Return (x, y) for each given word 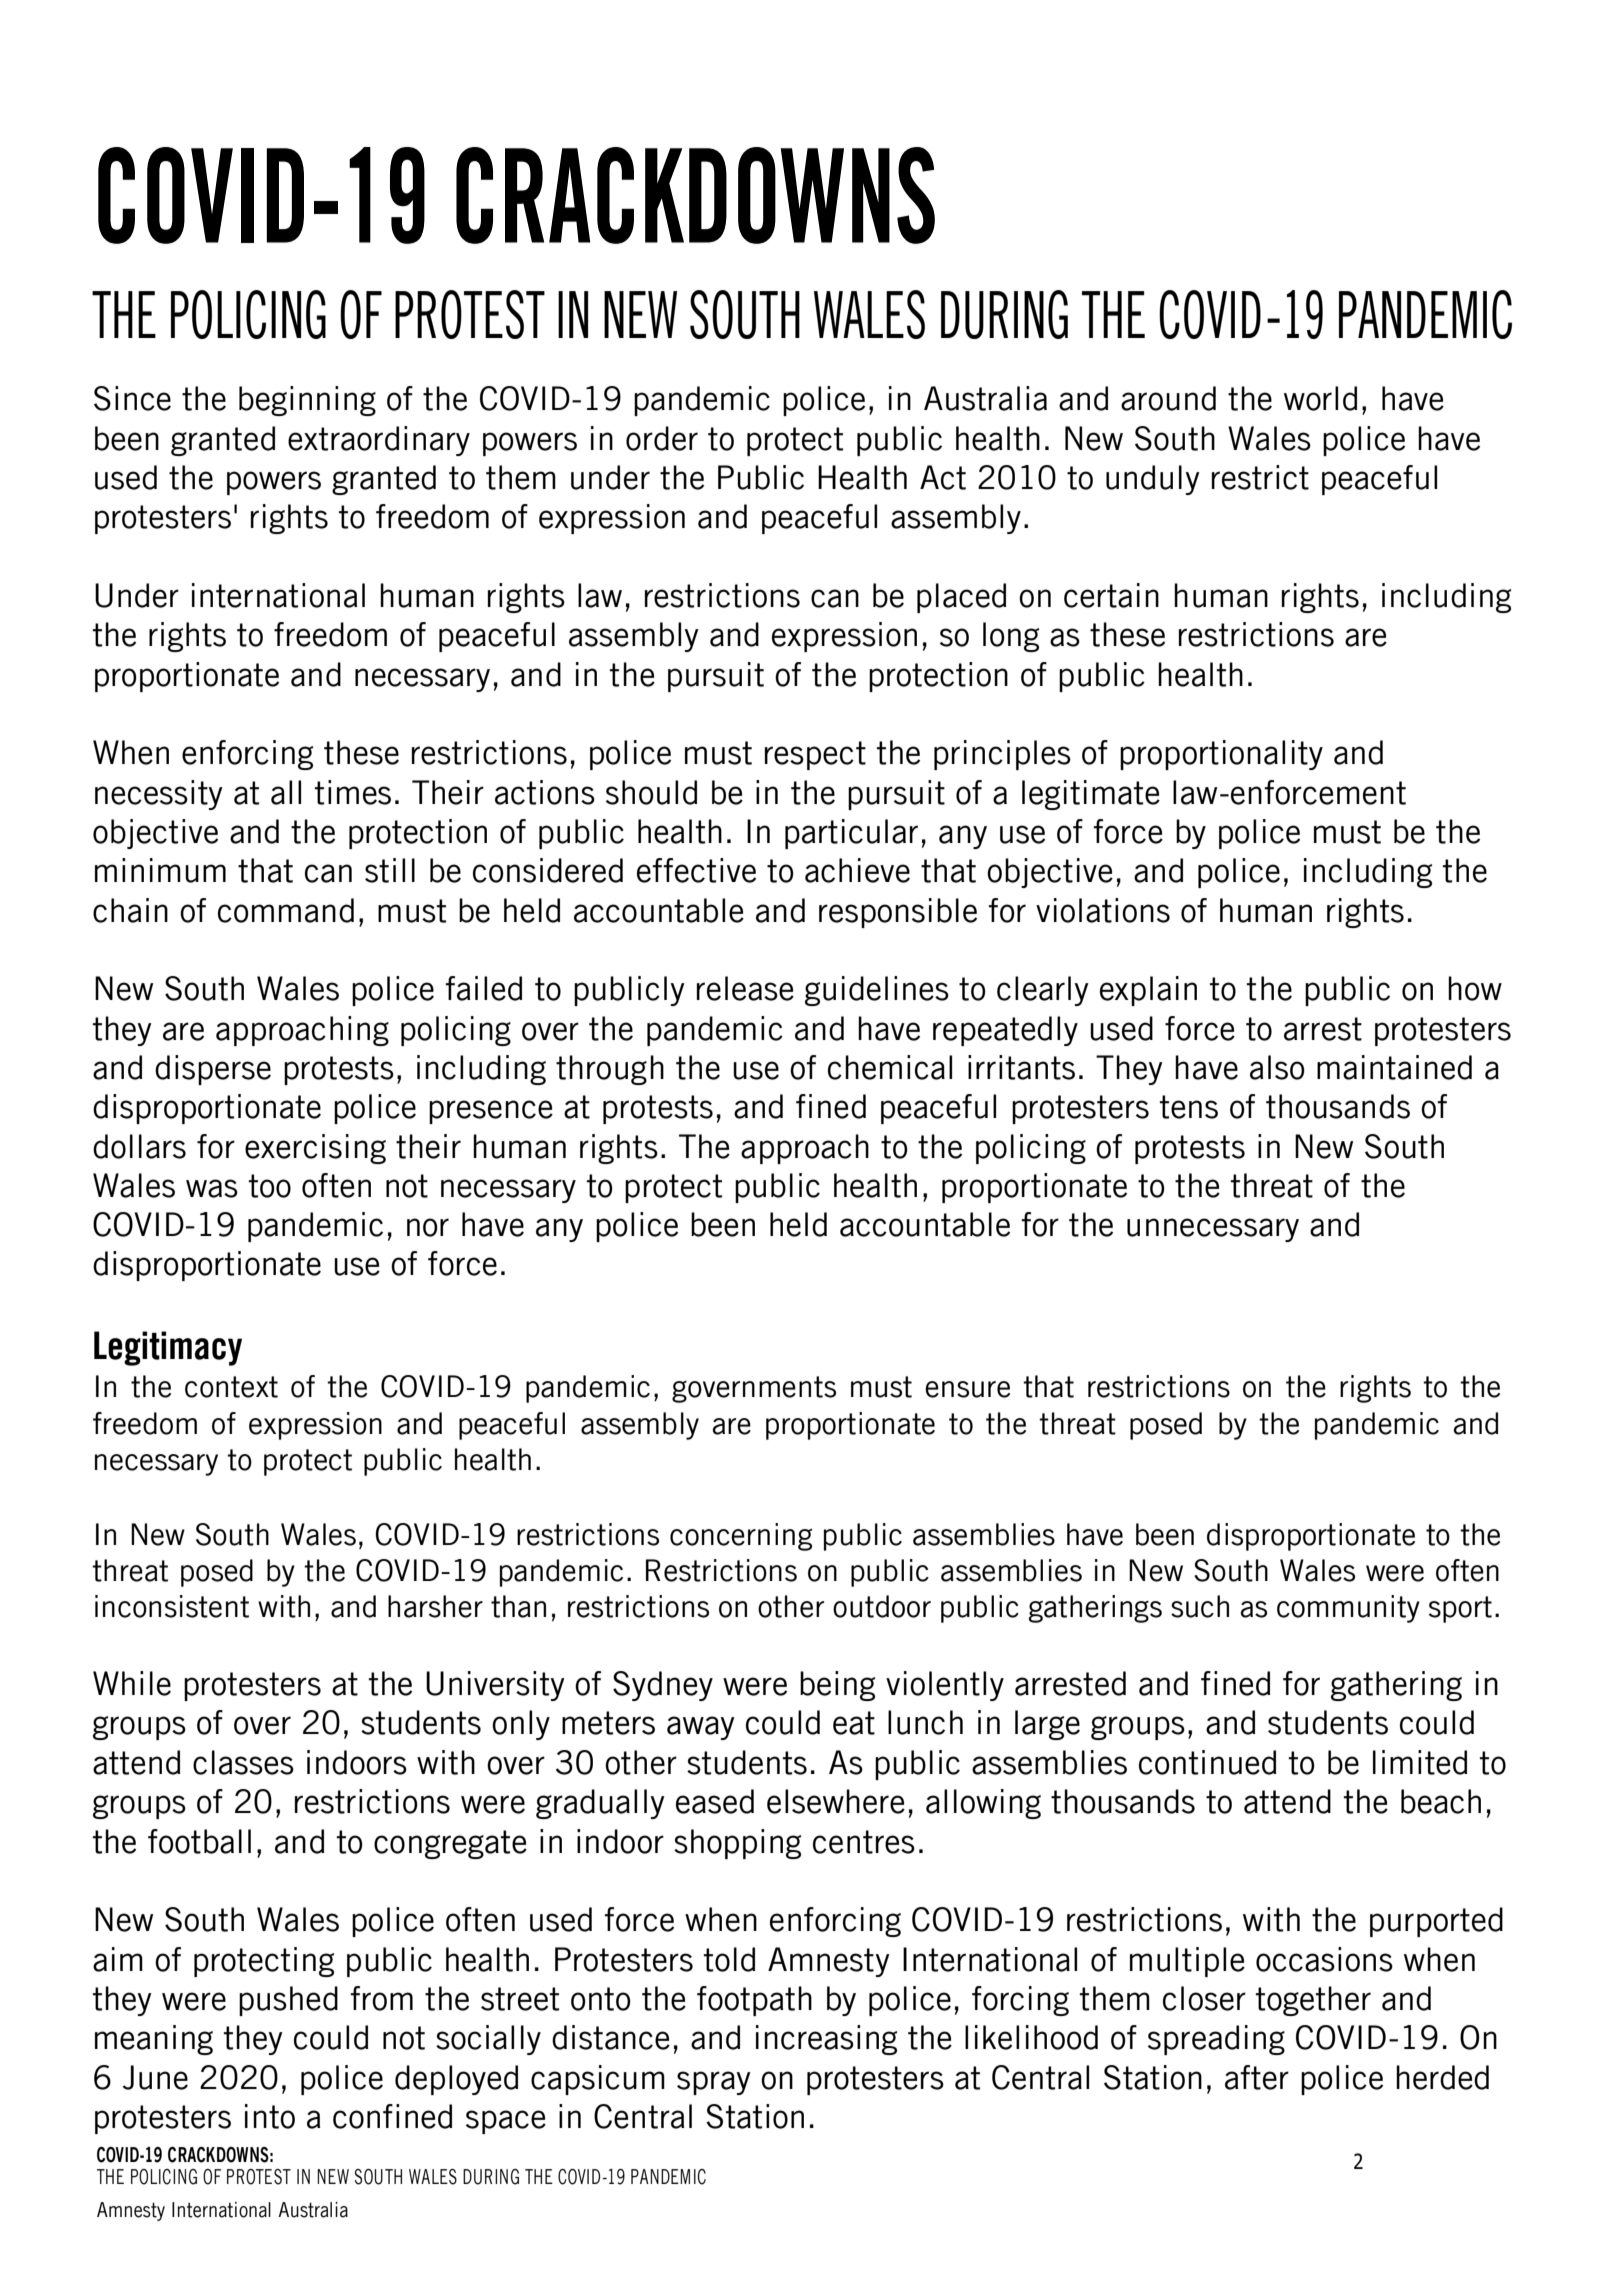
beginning (307, 401)
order (662, 438)
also (1277, 1067)
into (270, 2116)
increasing (826, 2040)
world (1320, 398)
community (1348, 1609)
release (745, 988)
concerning (741, 1537)
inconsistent (172, 1606)
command (286, 910)
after (1257, 2077)
